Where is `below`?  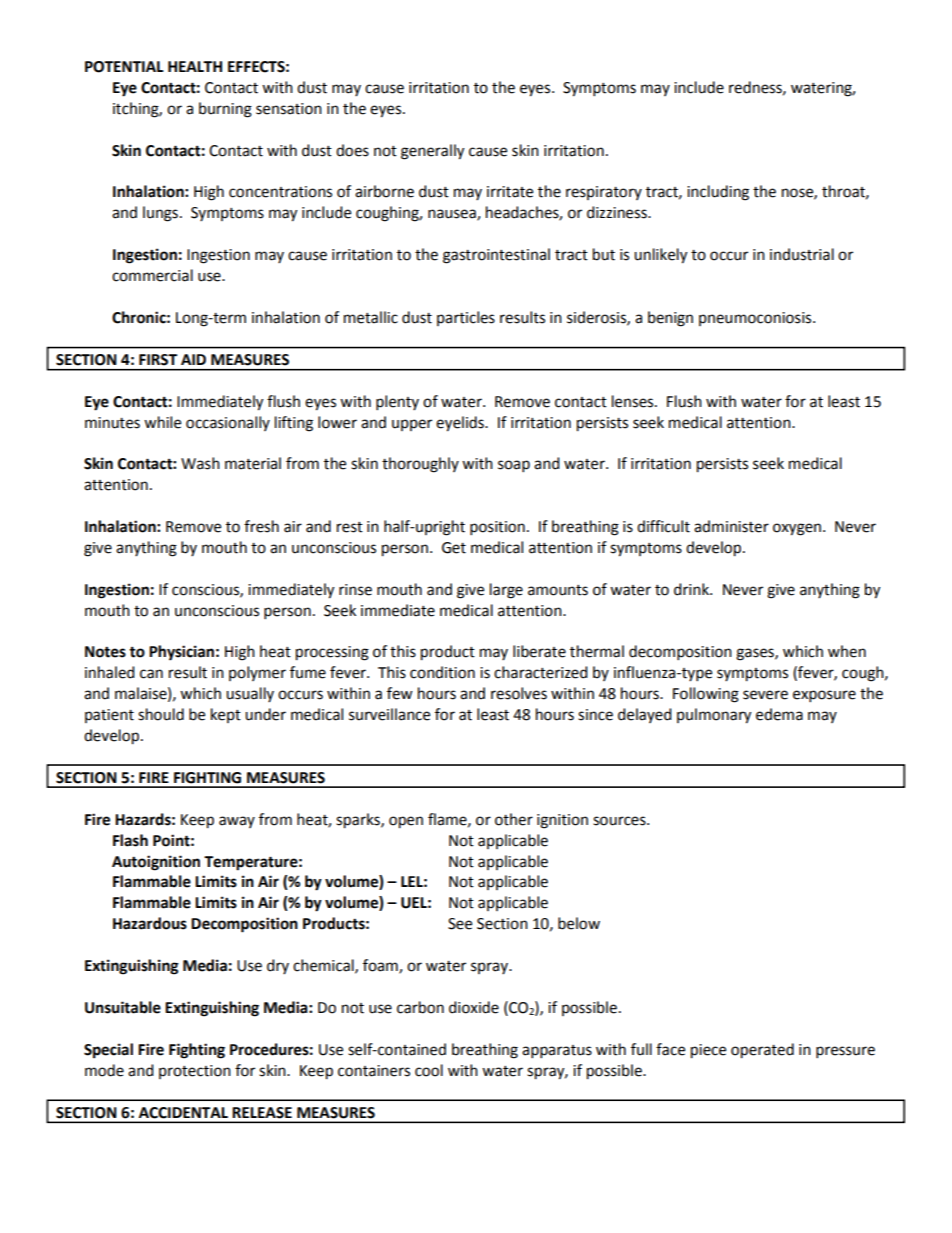 below is located at coordinates (579, 923).
